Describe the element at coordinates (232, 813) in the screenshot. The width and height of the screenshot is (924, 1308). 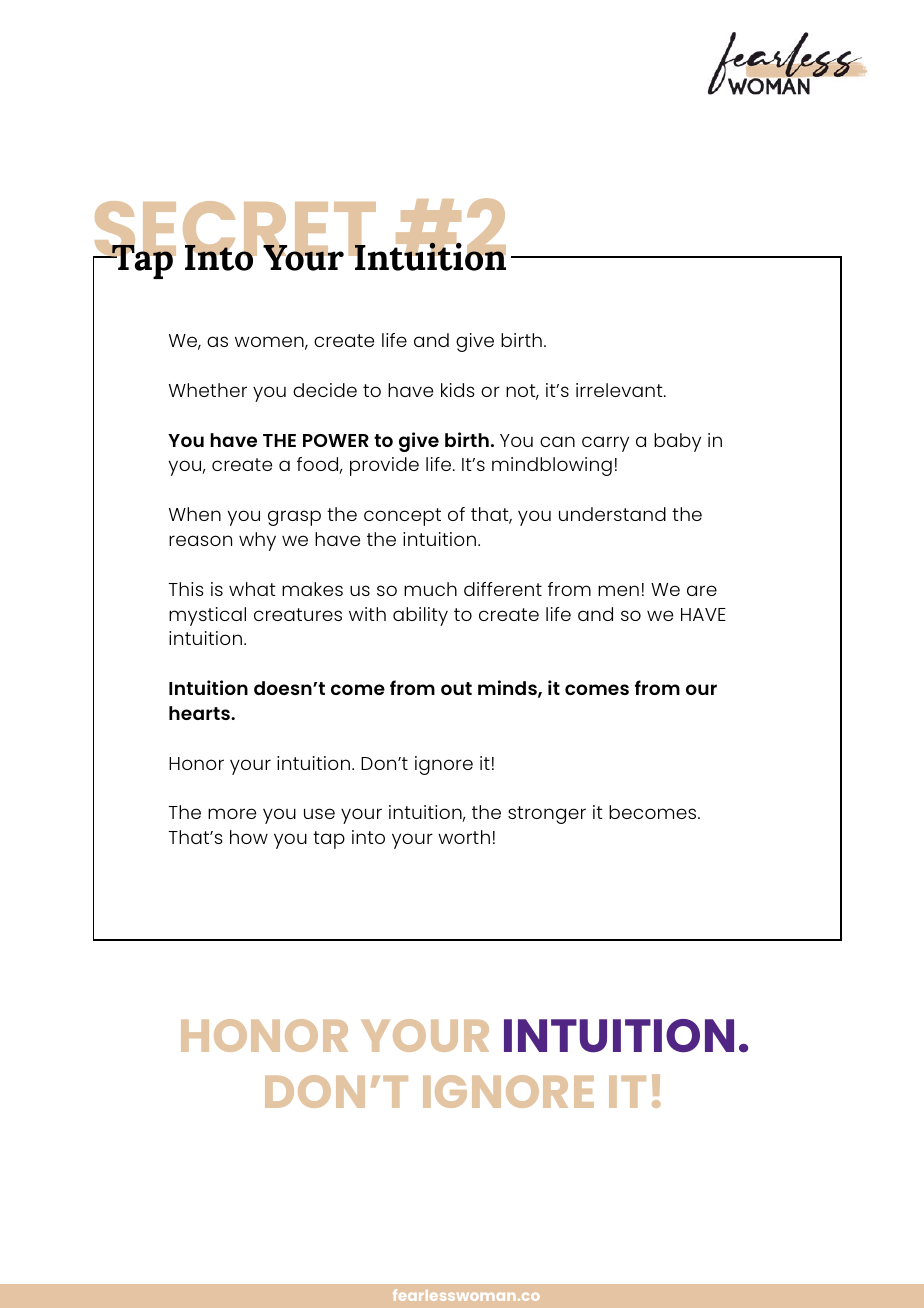
I see `more` at that location.
